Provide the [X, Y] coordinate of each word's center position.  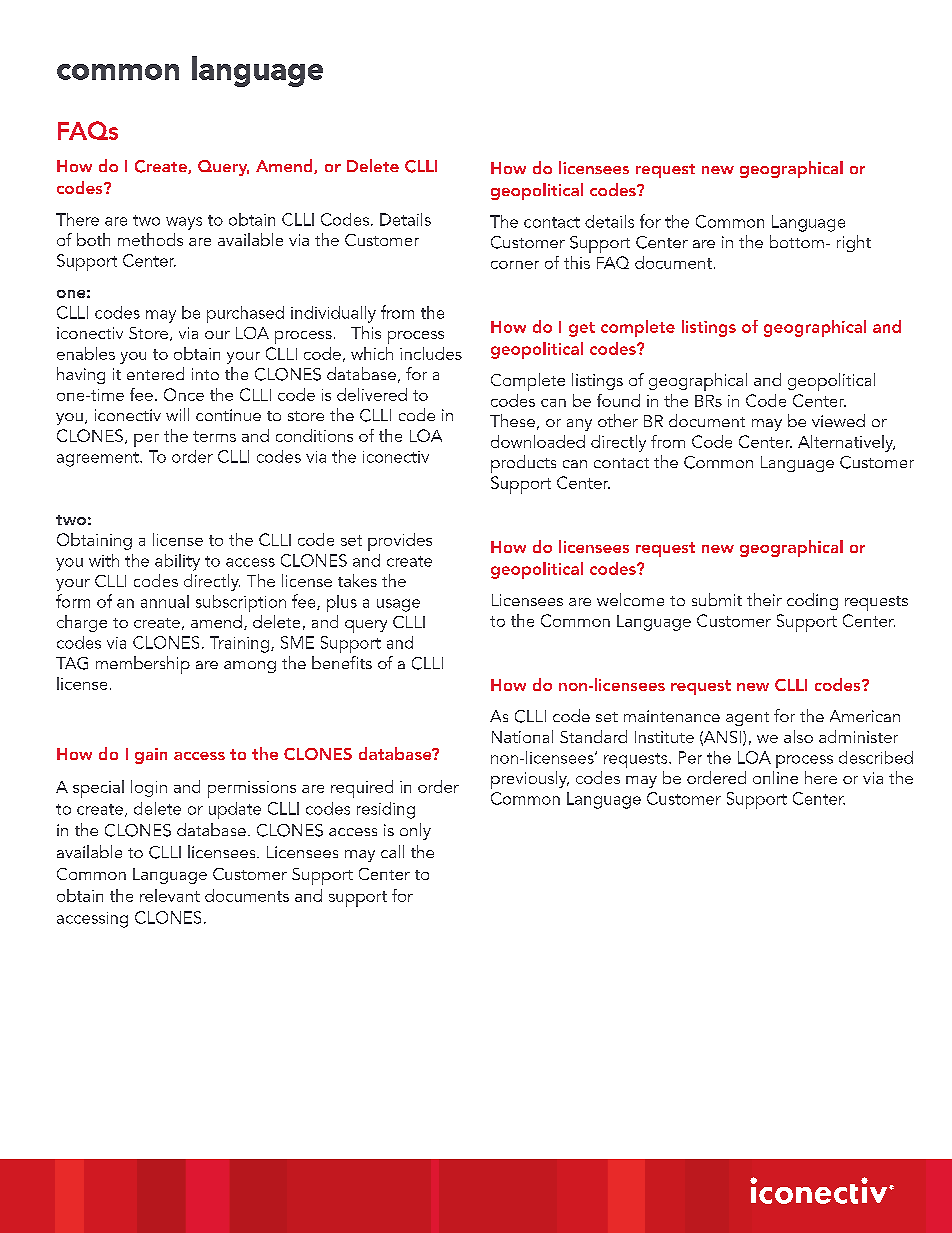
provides [400, 542]
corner [515, 265]
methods [150, 239]
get [582, 329]
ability [177, 562]
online [775, 777]
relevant [170, 895]
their [764, 599]
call [392, 851]
